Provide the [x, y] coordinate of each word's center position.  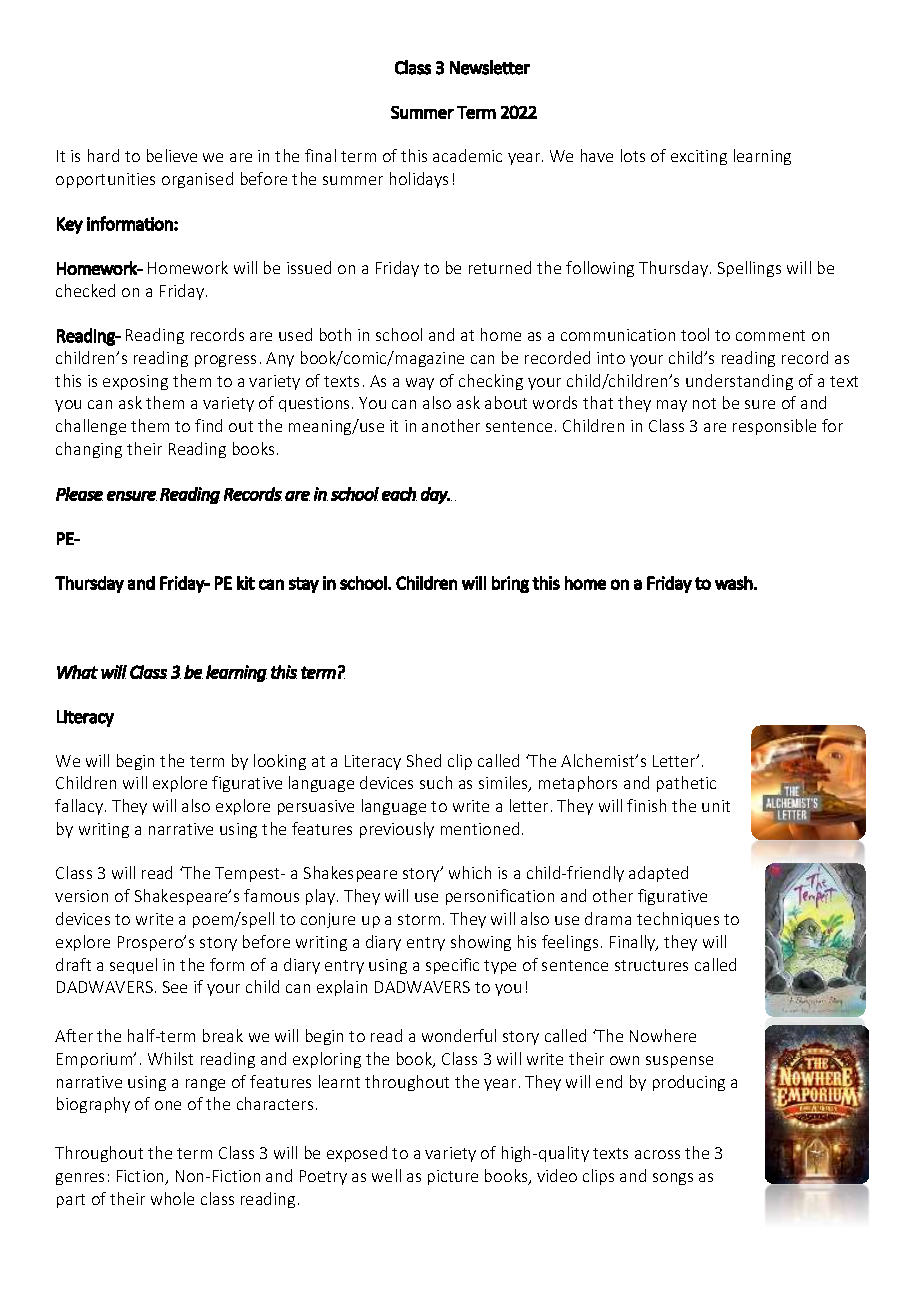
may [672, 406]
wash [734, 583]
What [77, 672]
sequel [133, 966]
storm [419, 919]
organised [197, 180]
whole [172, 1198]
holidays [419, 180]
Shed [424, 760]
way [420, 384]
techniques [678, 920]
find [208, 425]
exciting [699, 157]
